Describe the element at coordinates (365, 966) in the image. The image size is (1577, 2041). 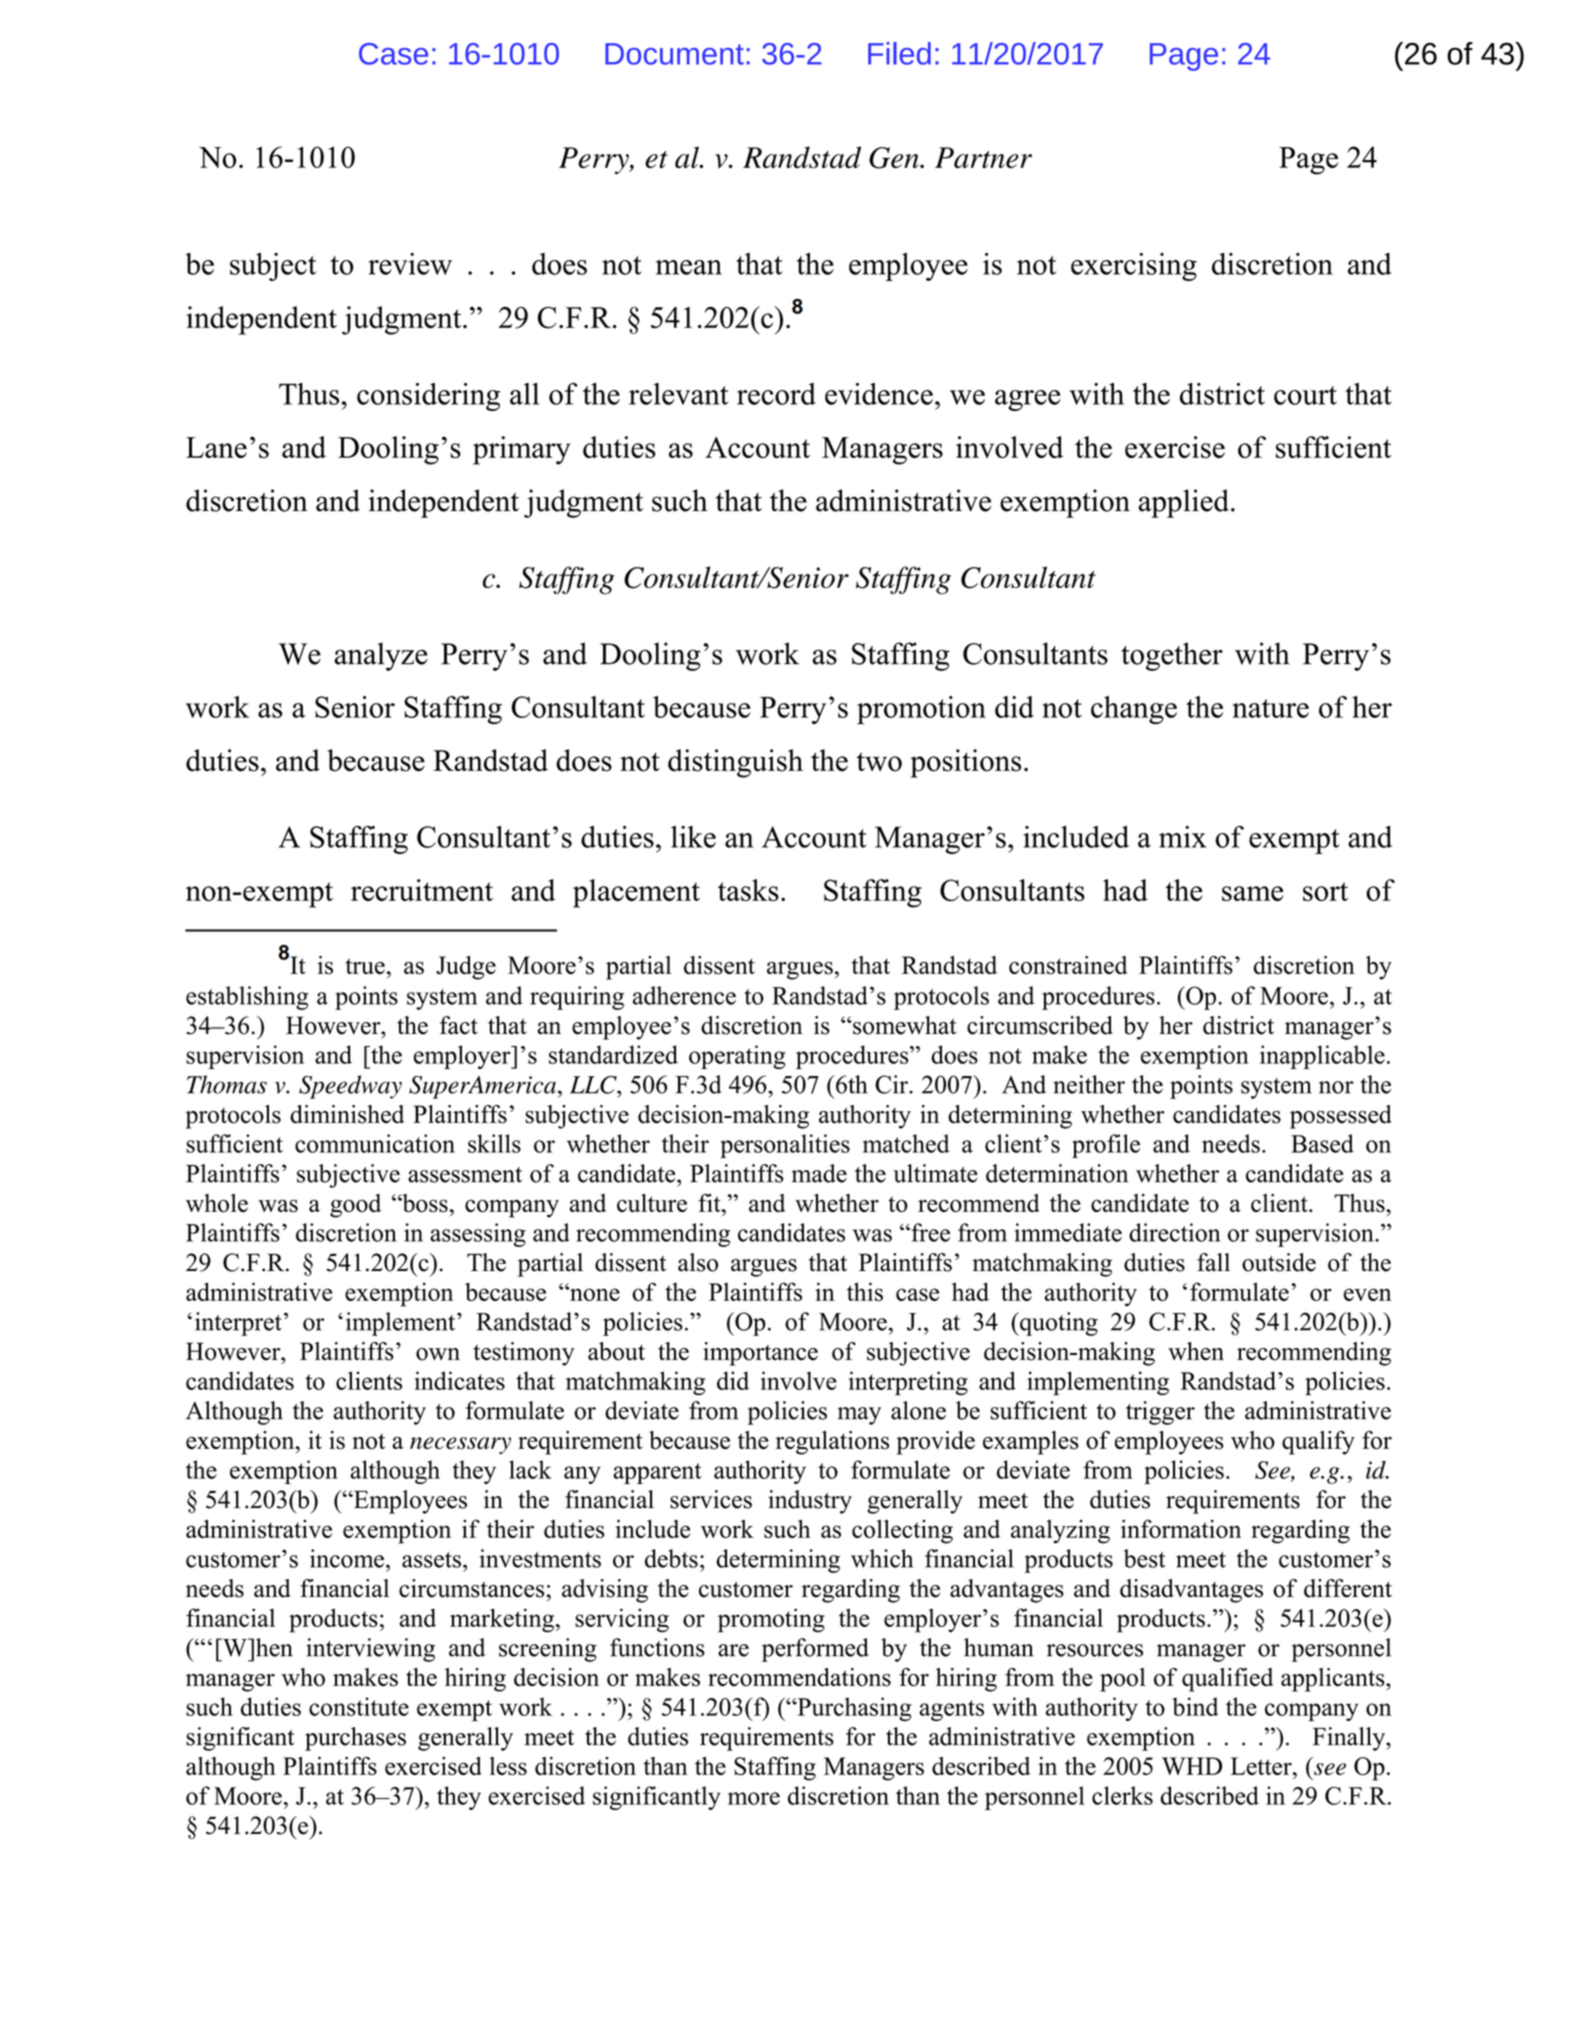
I see `true` at that location.
